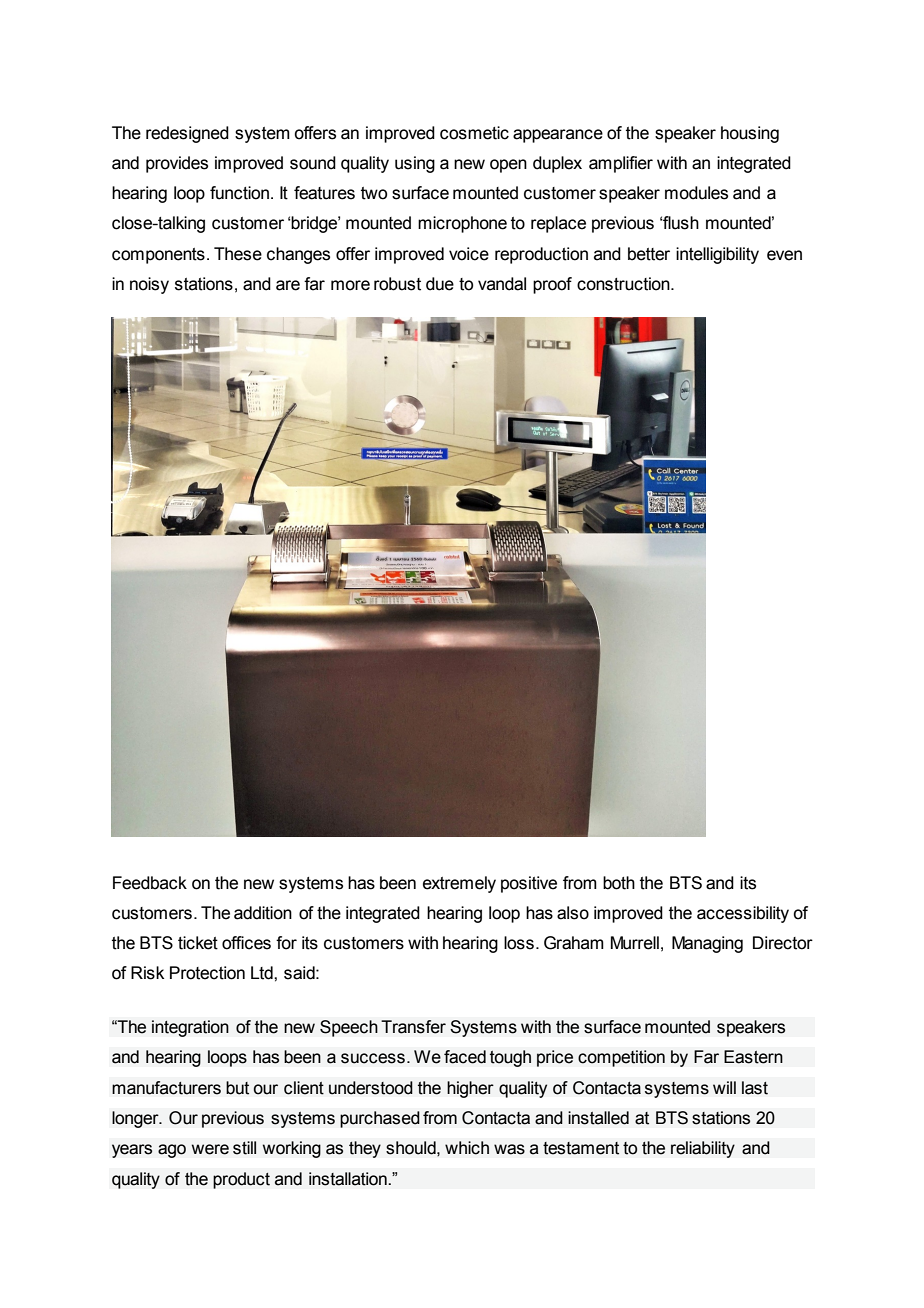 The width and height of the image is (924, 1308). I want to click on noisy, so click(149, 285).
